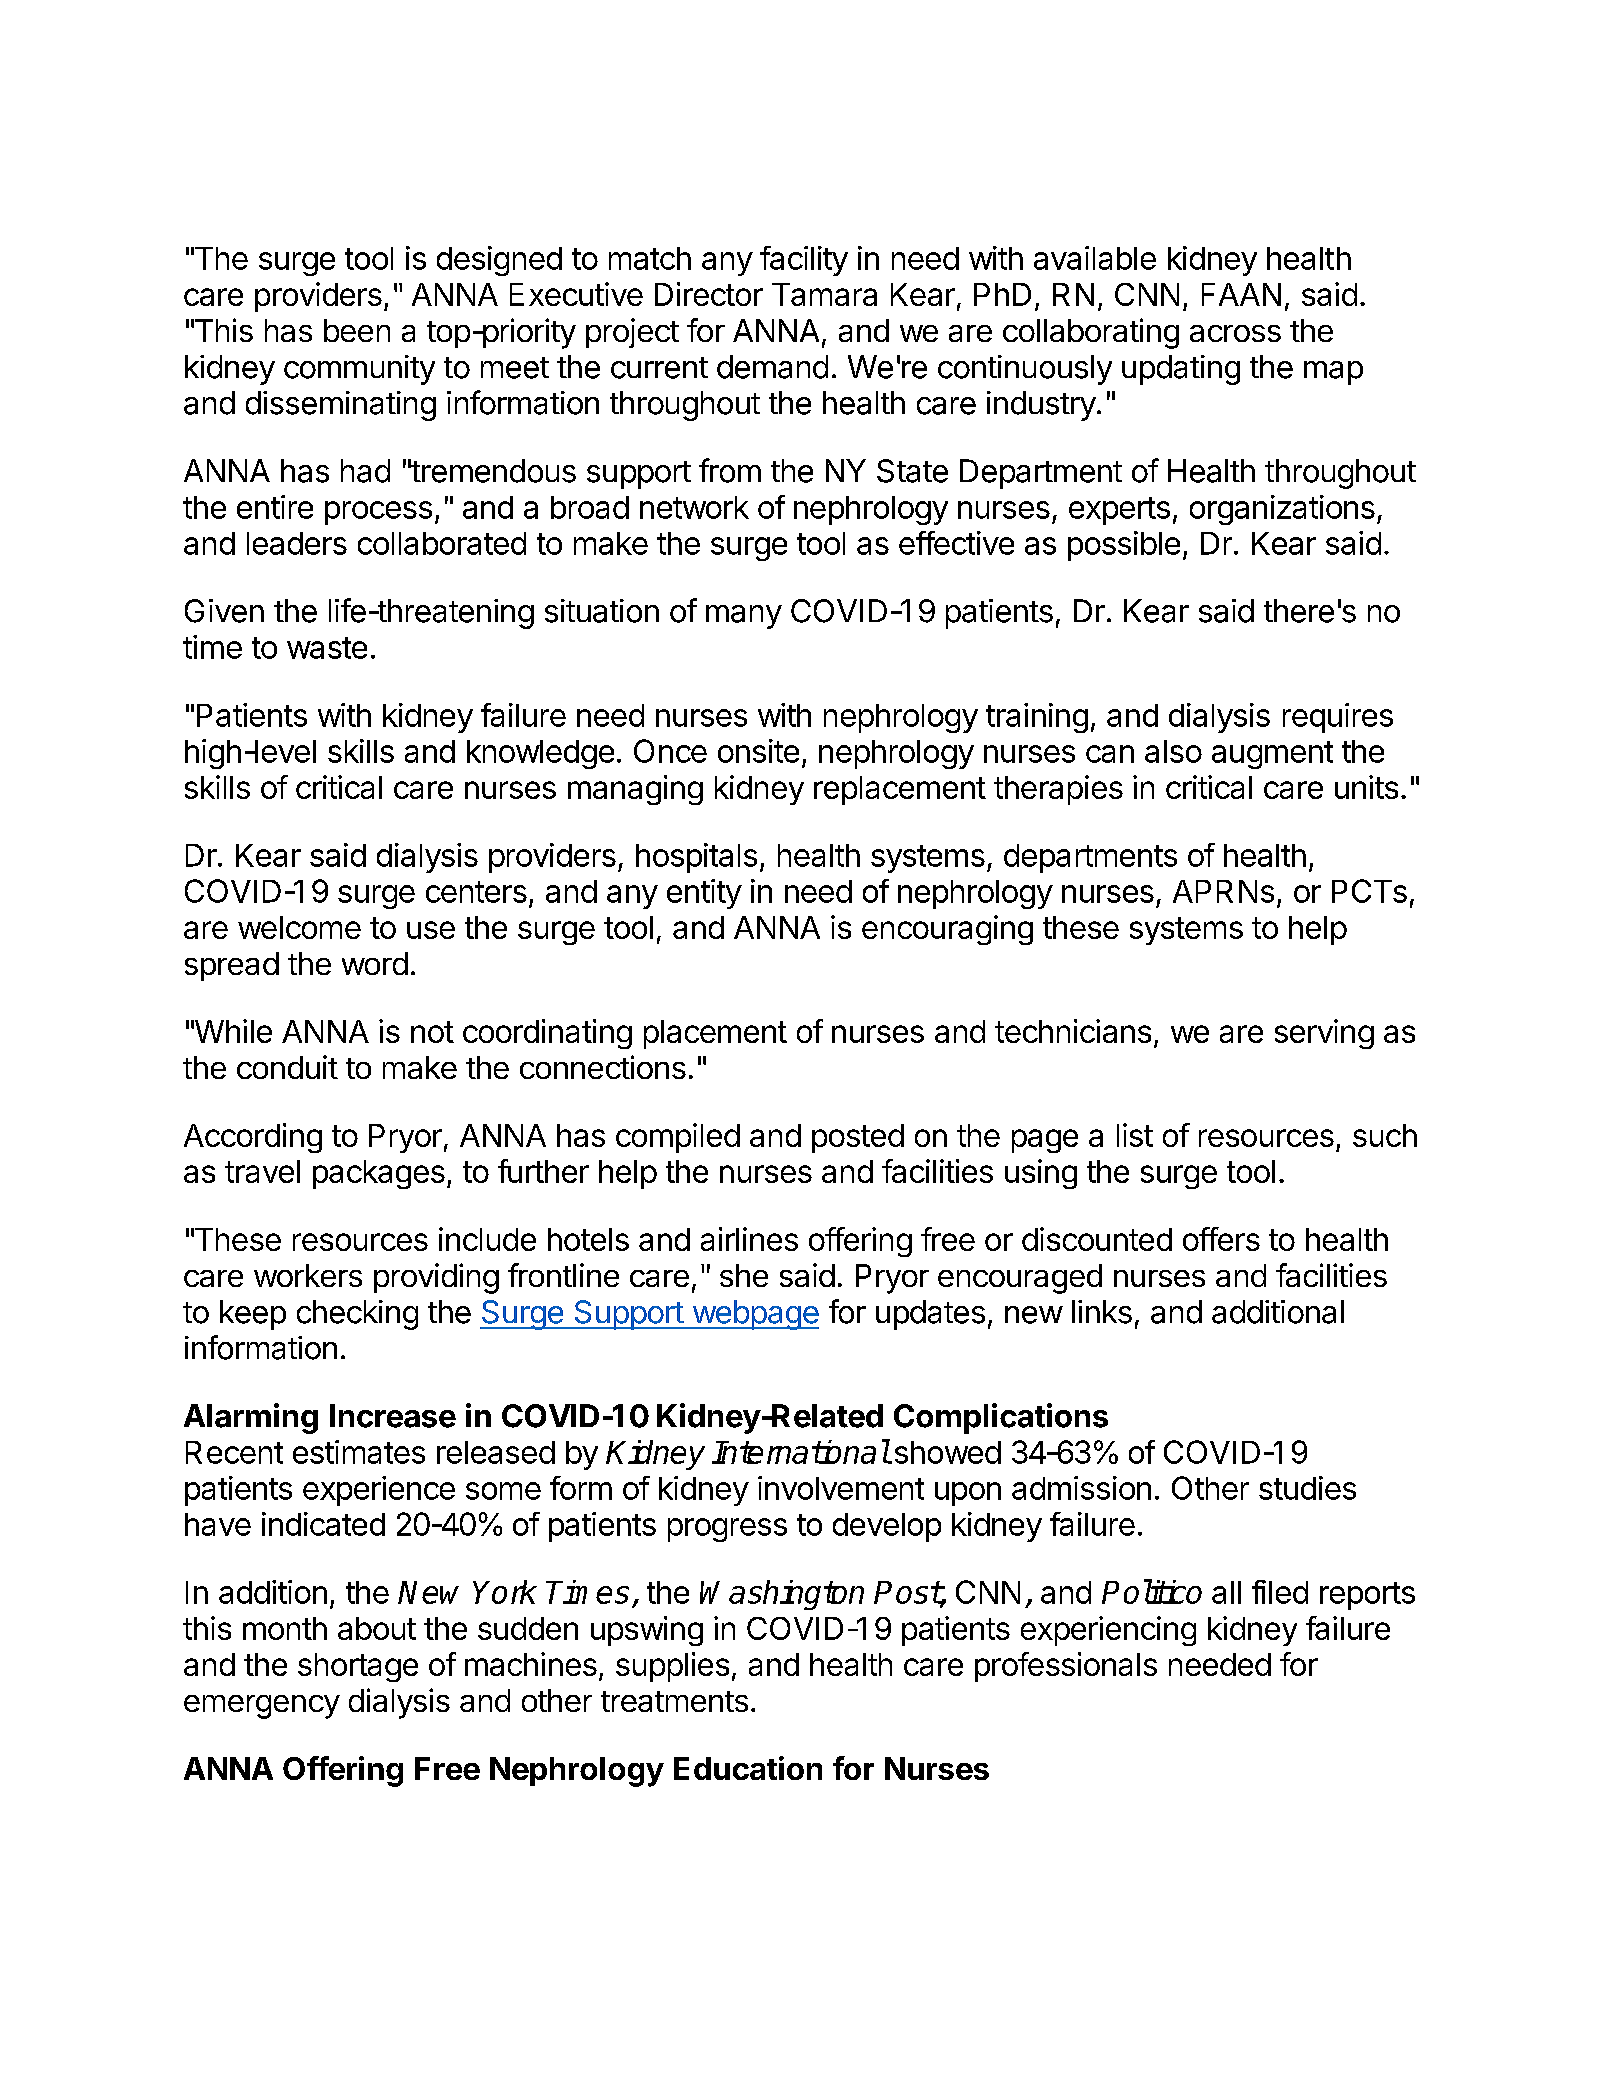 The height and width of the screenshot is (2076, 1604). Describe the element at coordinates (358, 1667) in the screenshot. I see `shortage` at that location.
